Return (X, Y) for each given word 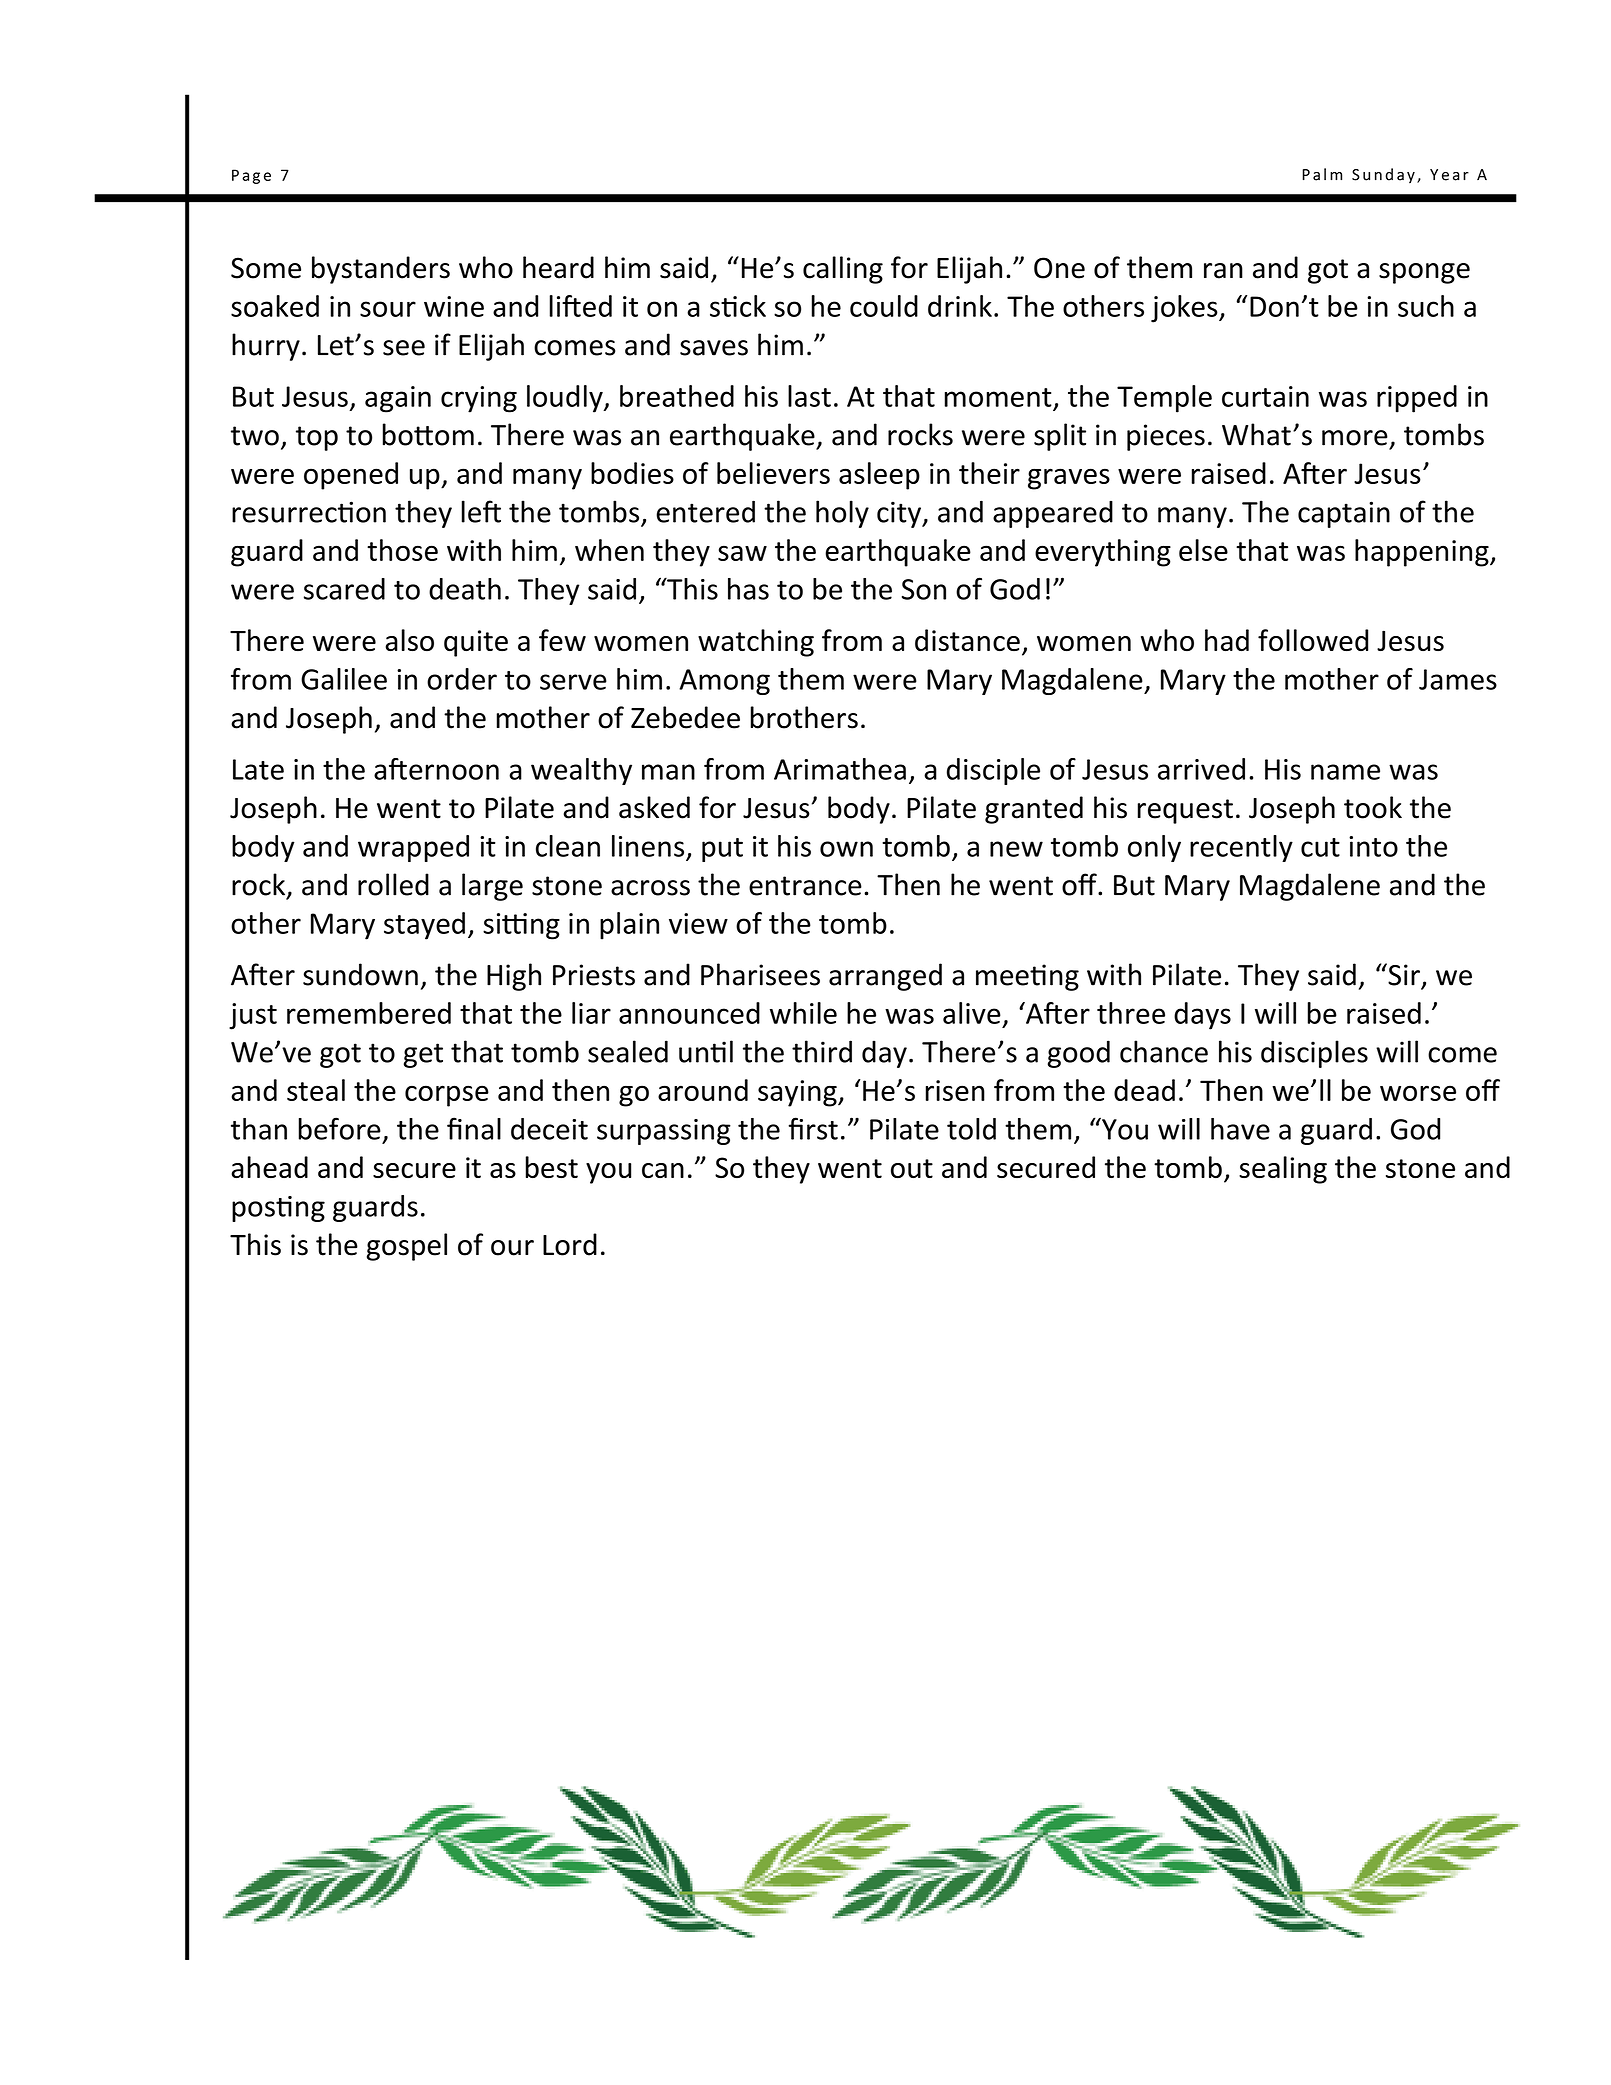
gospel (407, 1247)
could (884, 306)
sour (388, 309)
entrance (805, 886)
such (1426, 306)
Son (924, 589)
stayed (424, 926)
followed (1313, 640)
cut (1320, 847)
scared (344, 589)
